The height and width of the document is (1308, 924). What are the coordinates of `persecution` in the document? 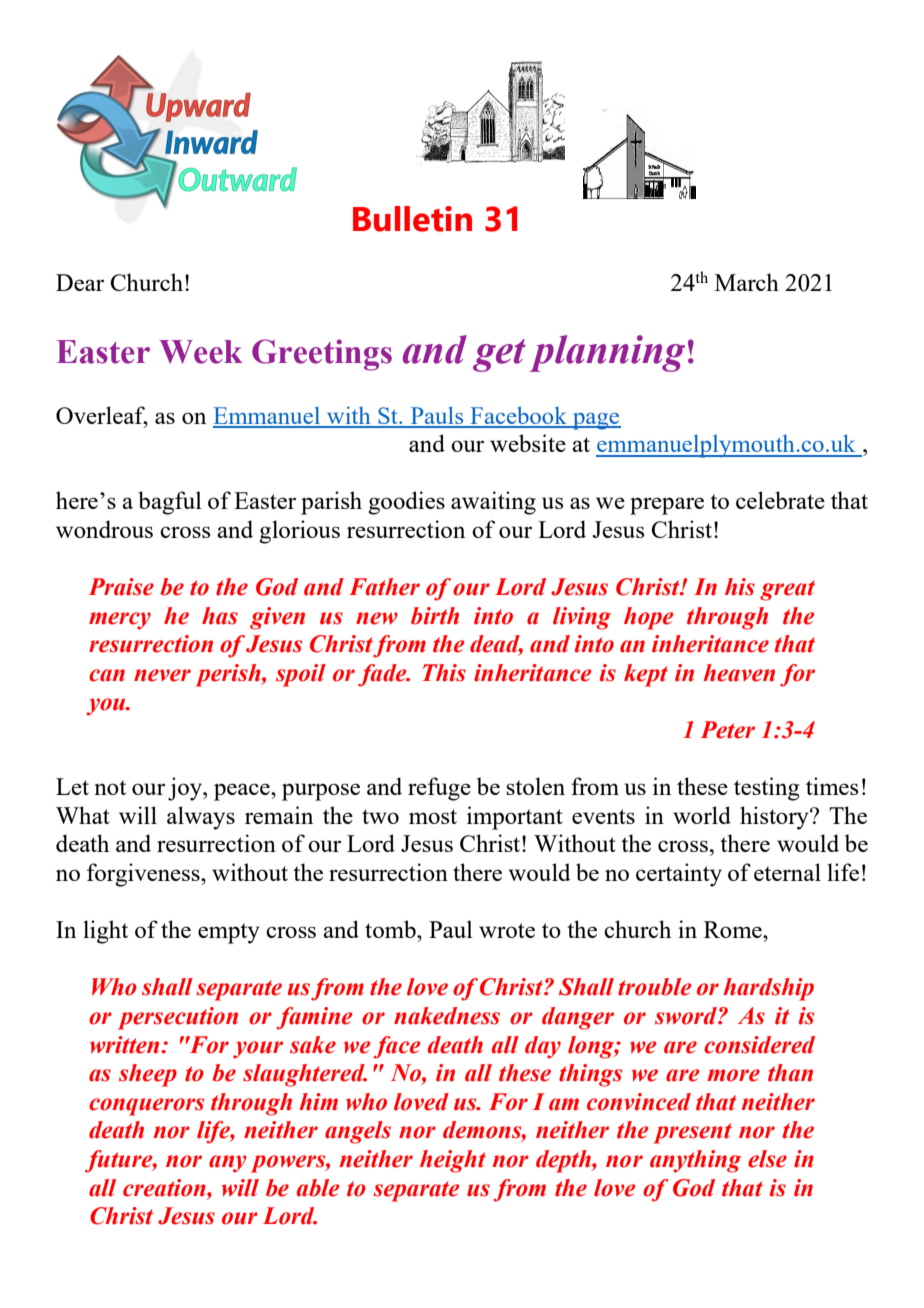 It's located at (178, 1018).
